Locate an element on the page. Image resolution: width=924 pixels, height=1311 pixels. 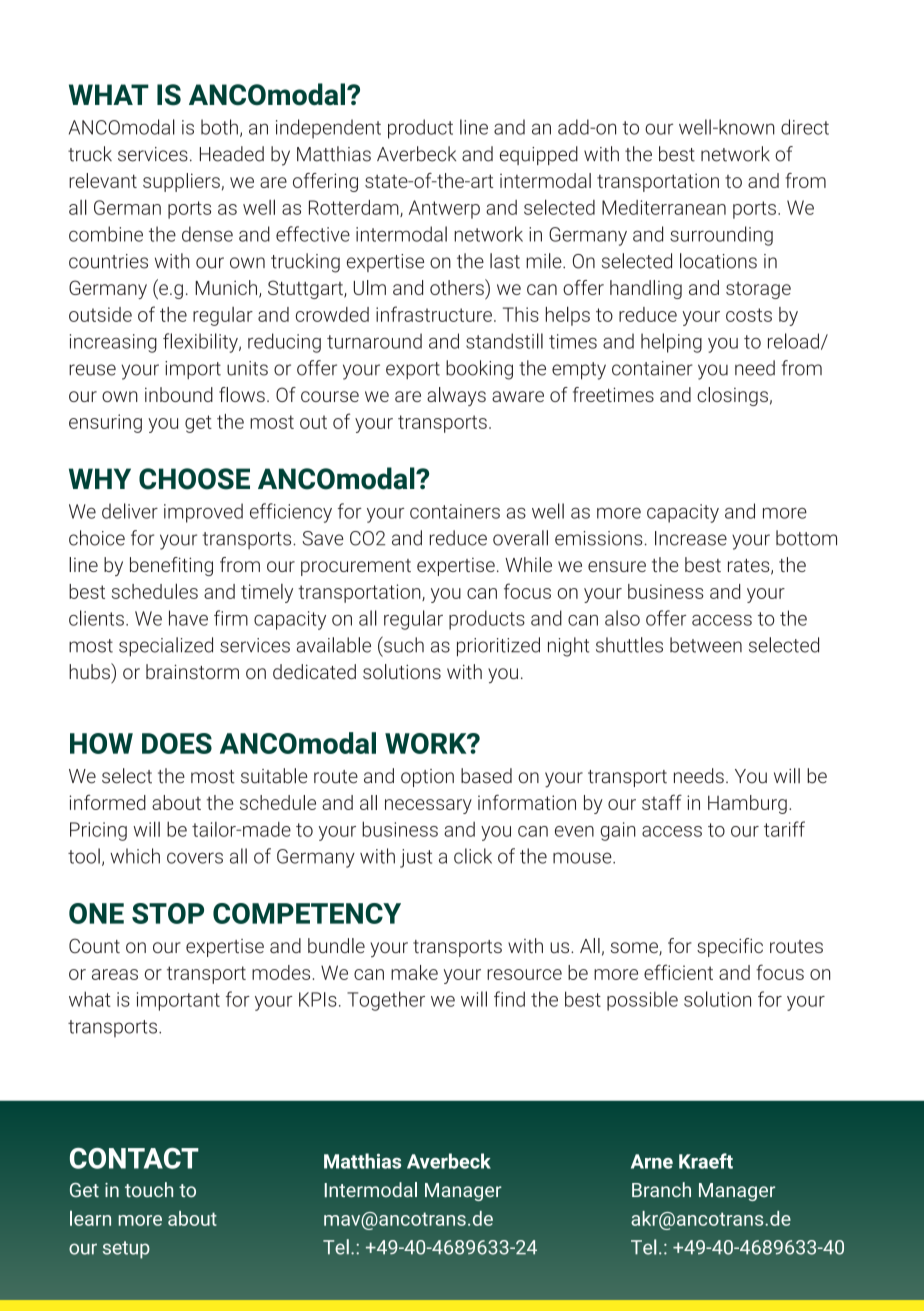
specific is located at coordinates (730, 947).
